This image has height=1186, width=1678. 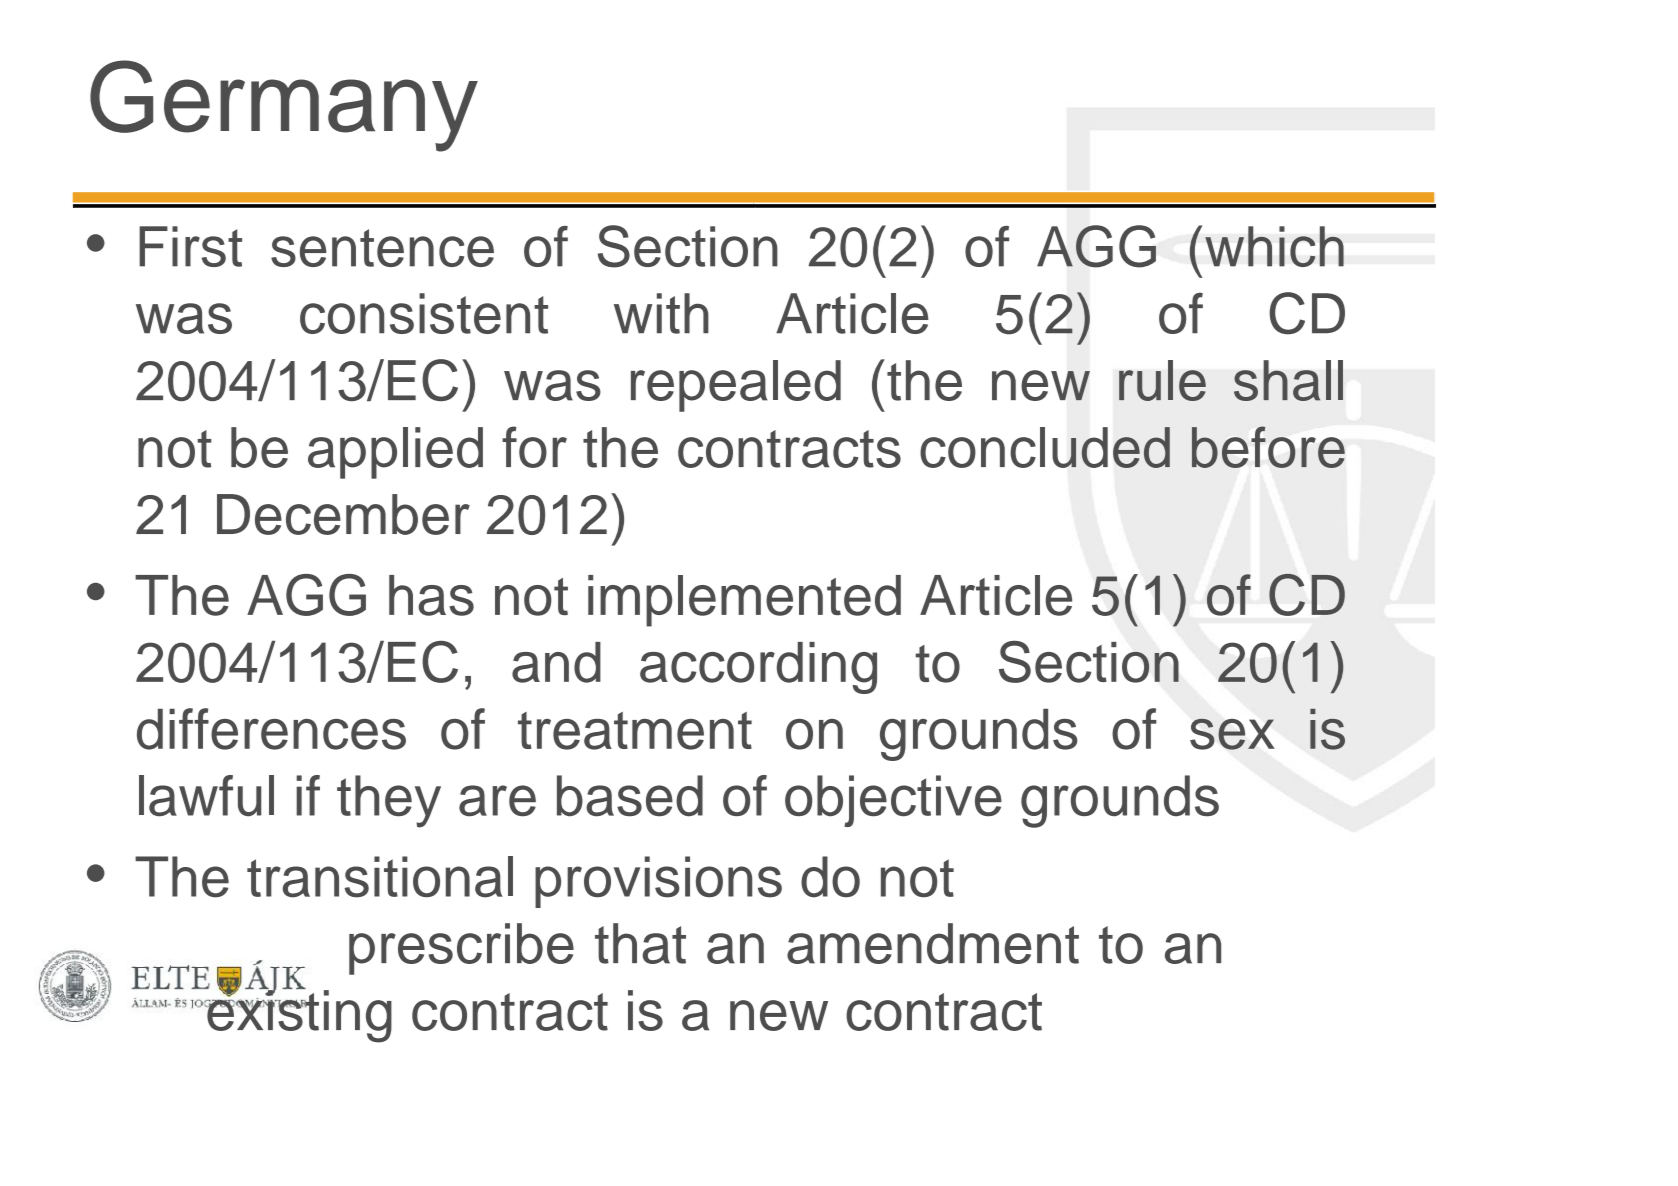 I want to click on they, so click(x=389, y=801).
